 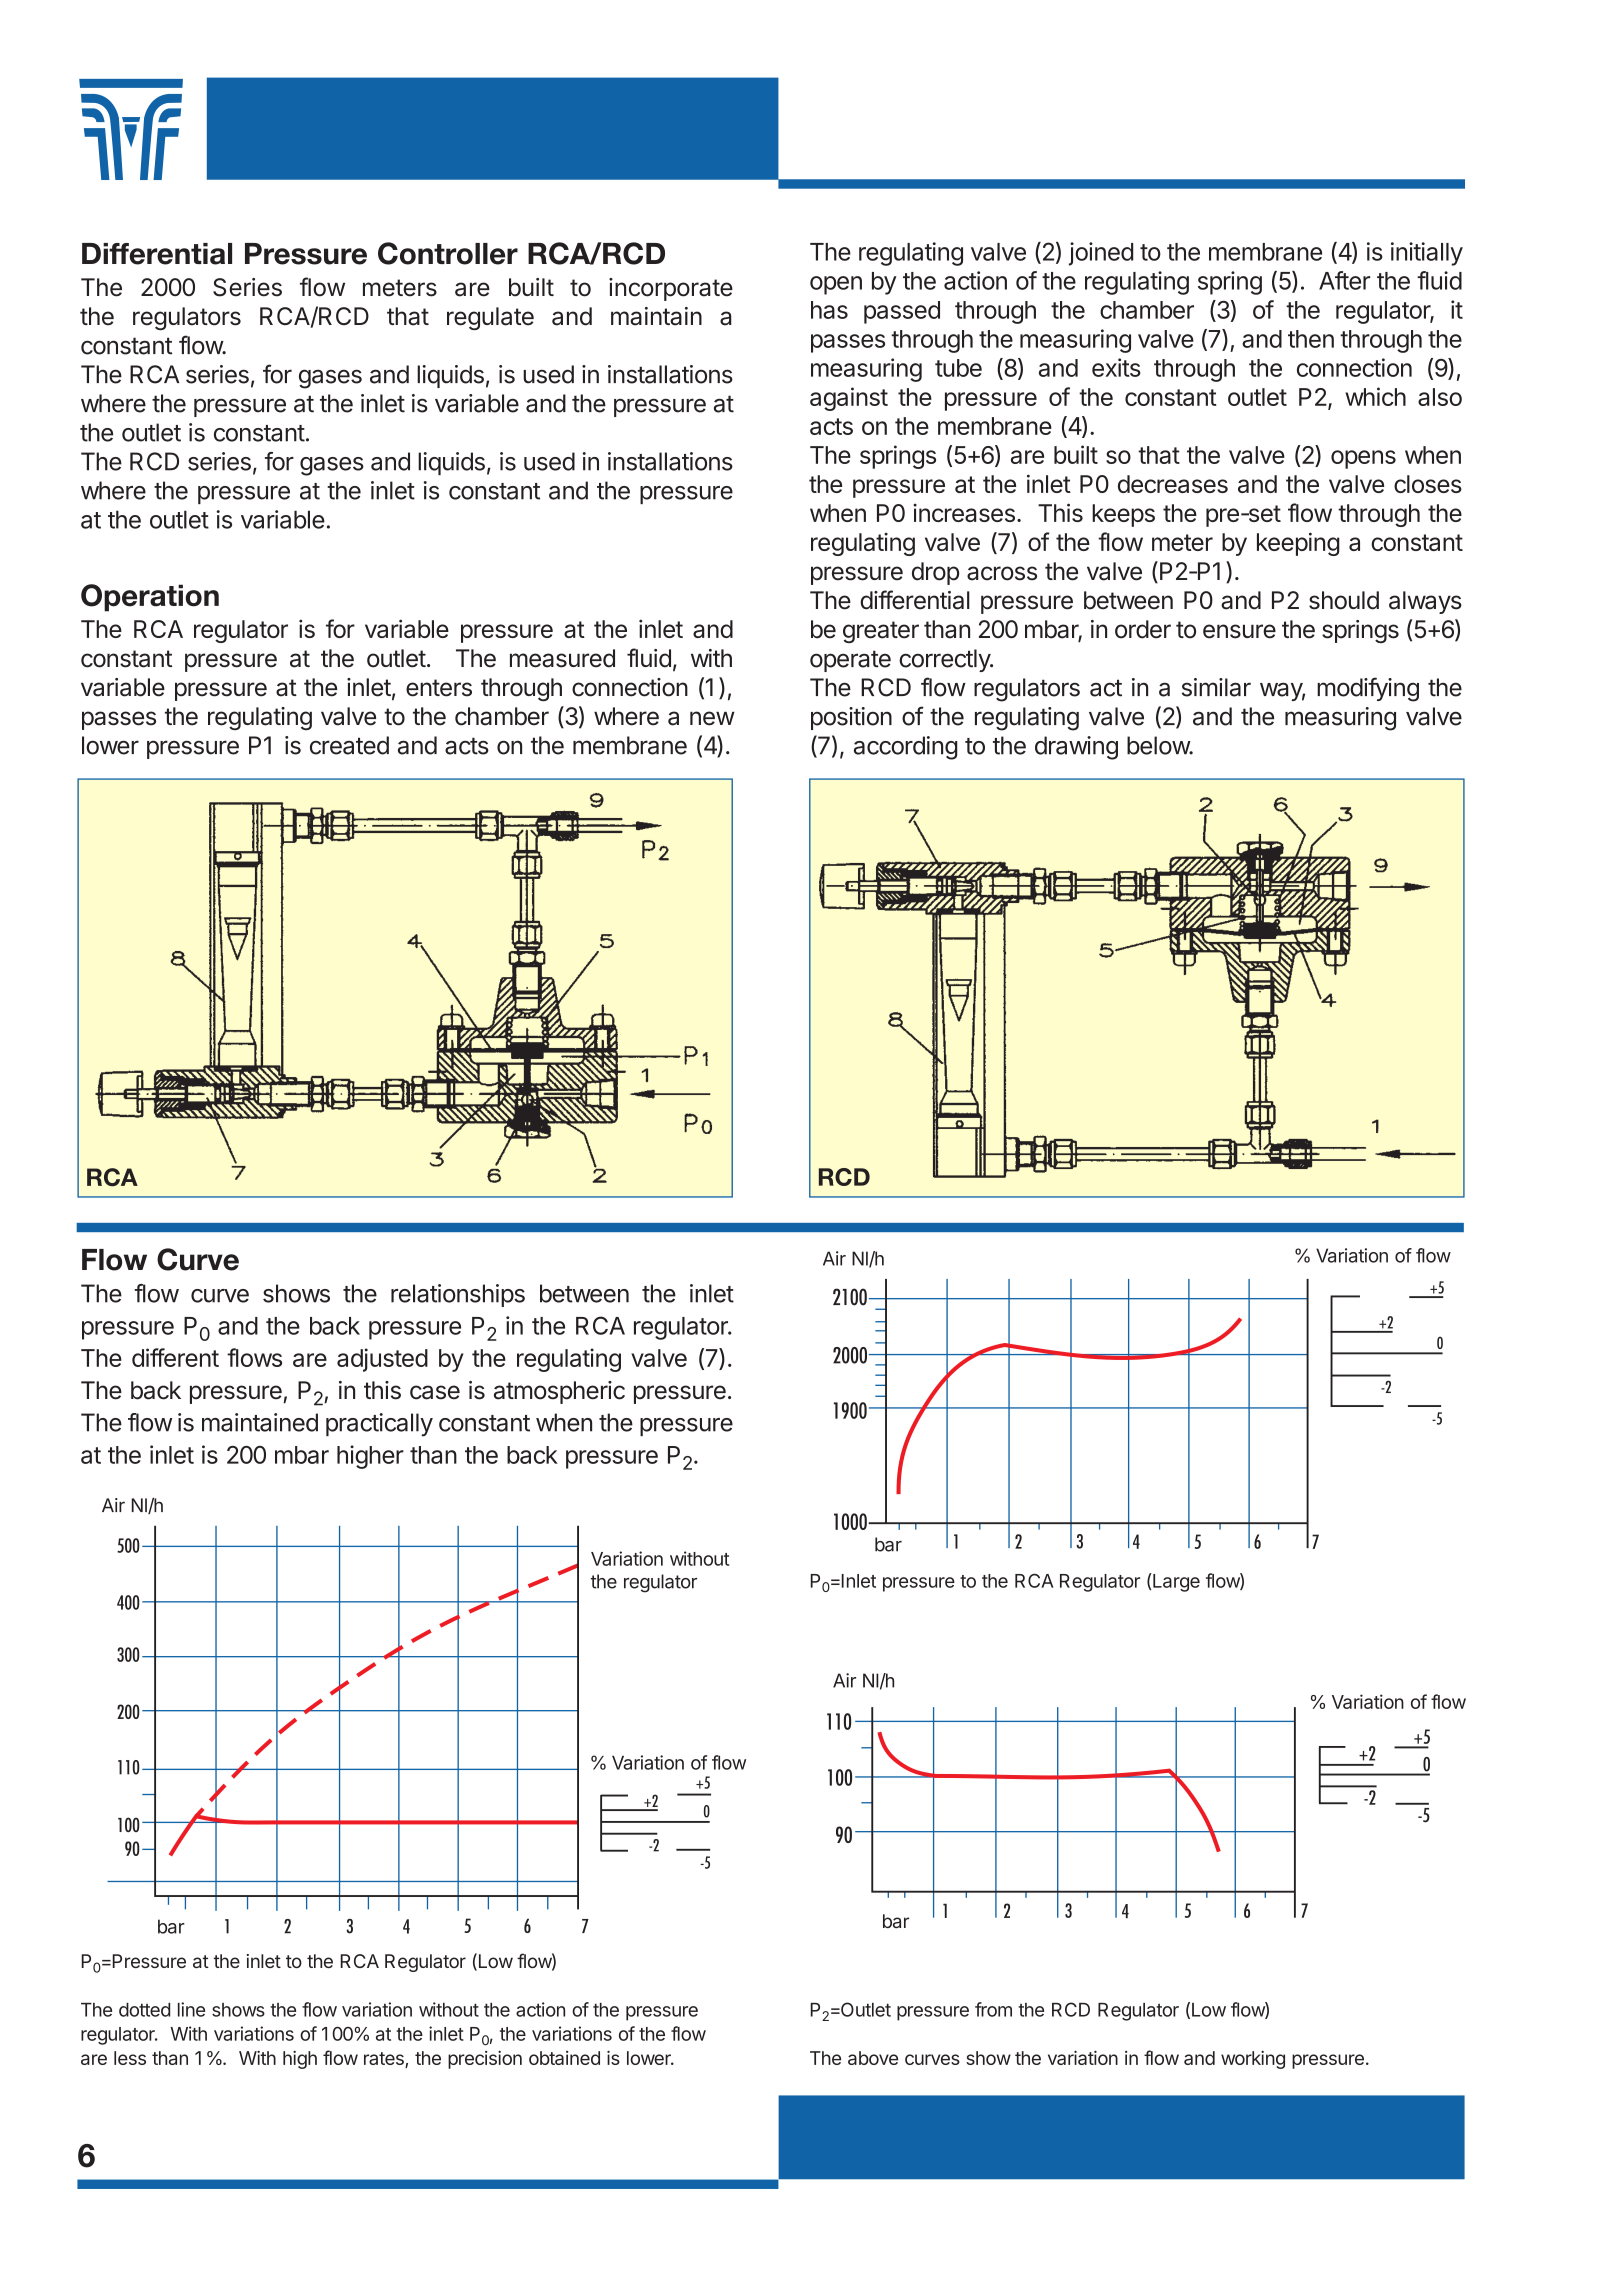 I want to click on practically, so click(x=379, y=1425).
